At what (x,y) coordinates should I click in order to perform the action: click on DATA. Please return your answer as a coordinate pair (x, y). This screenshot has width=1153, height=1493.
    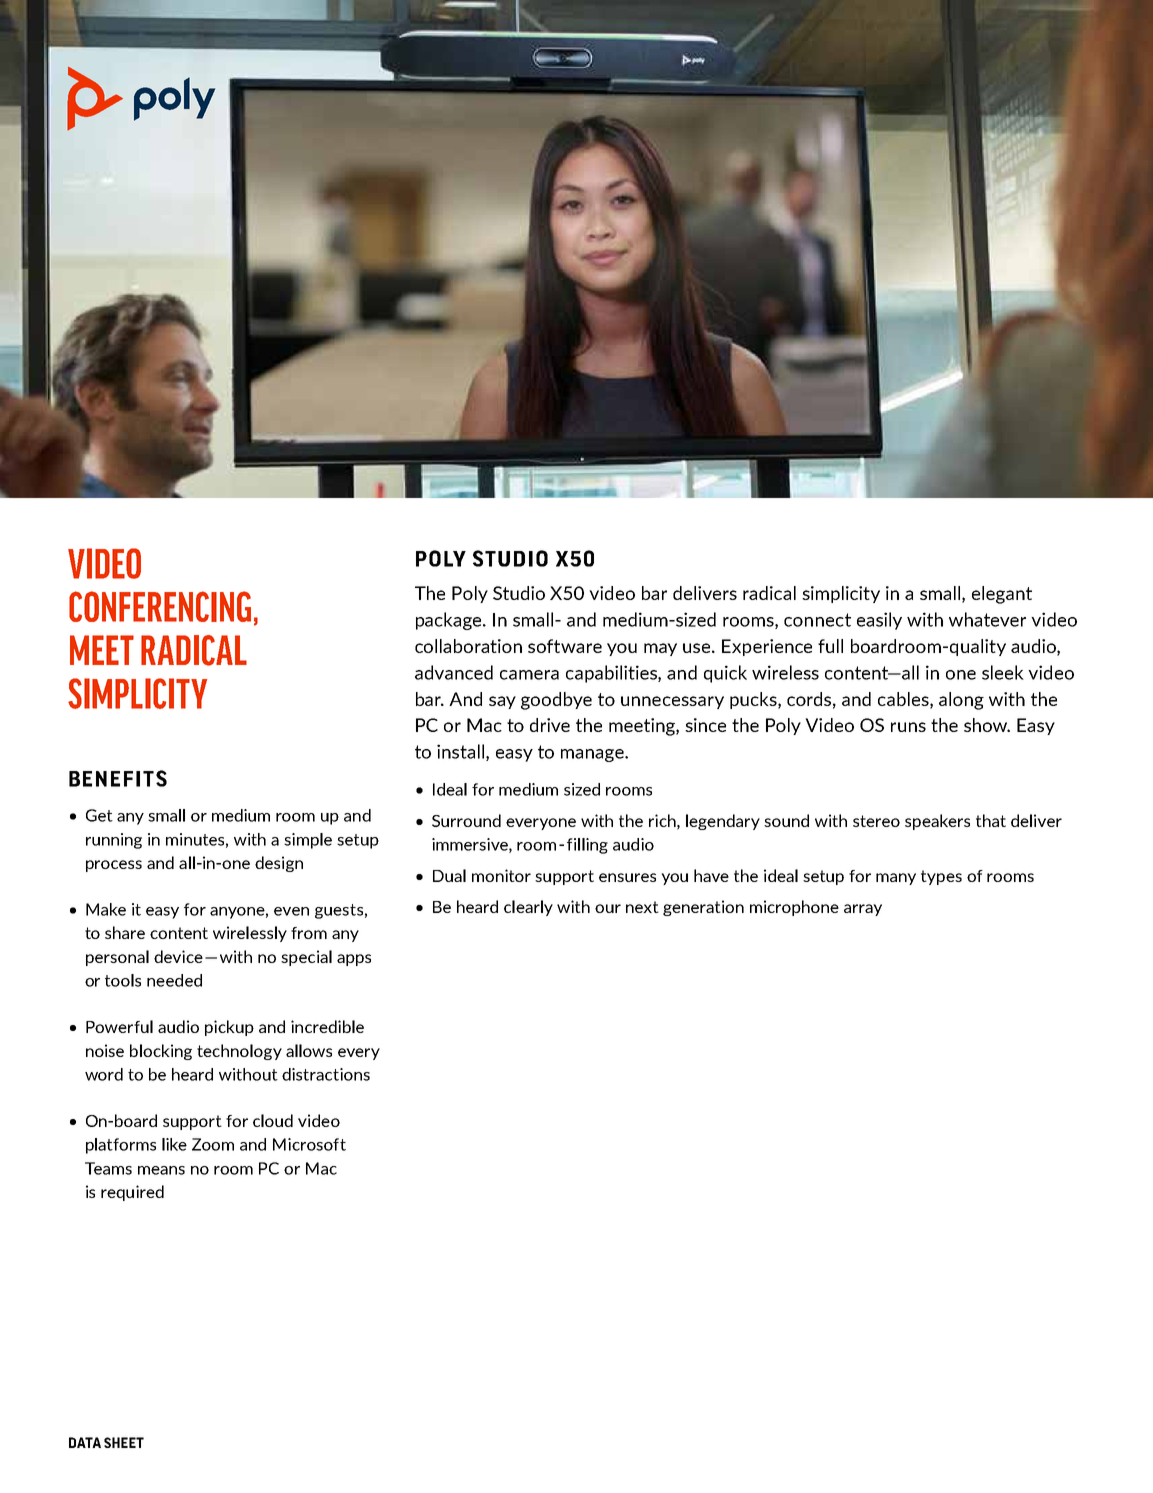
    Looking at the image, I should click on (85, 1442).
